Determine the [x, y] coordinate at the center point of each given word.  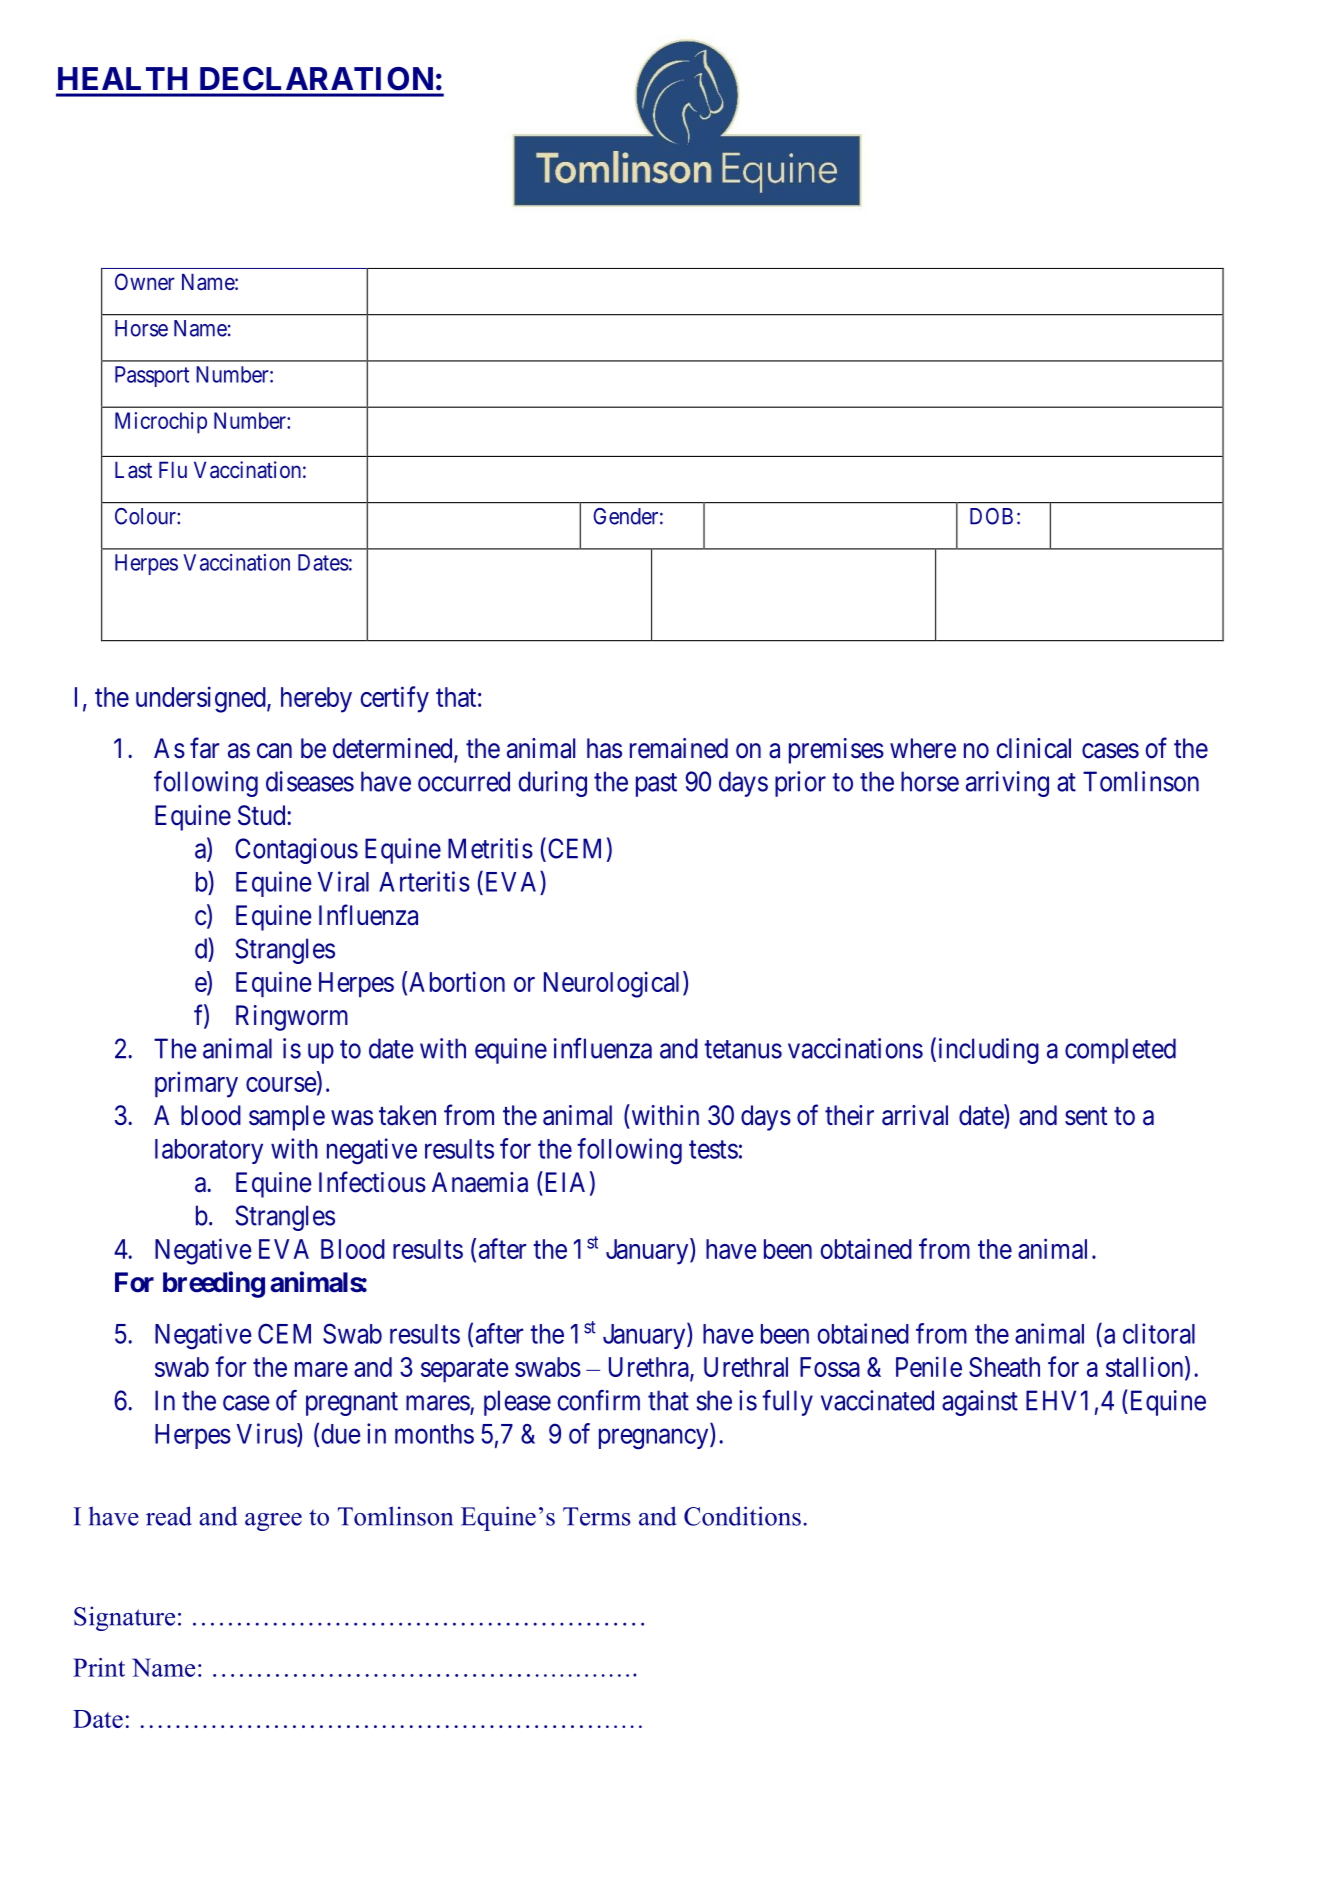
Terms [596, 1516]
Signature [124, 1618]
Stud [263, 815]
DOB [991, 516]
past [656, 785]
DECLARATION [316, 78]
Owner [145, 281]
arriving [1007, 784]
